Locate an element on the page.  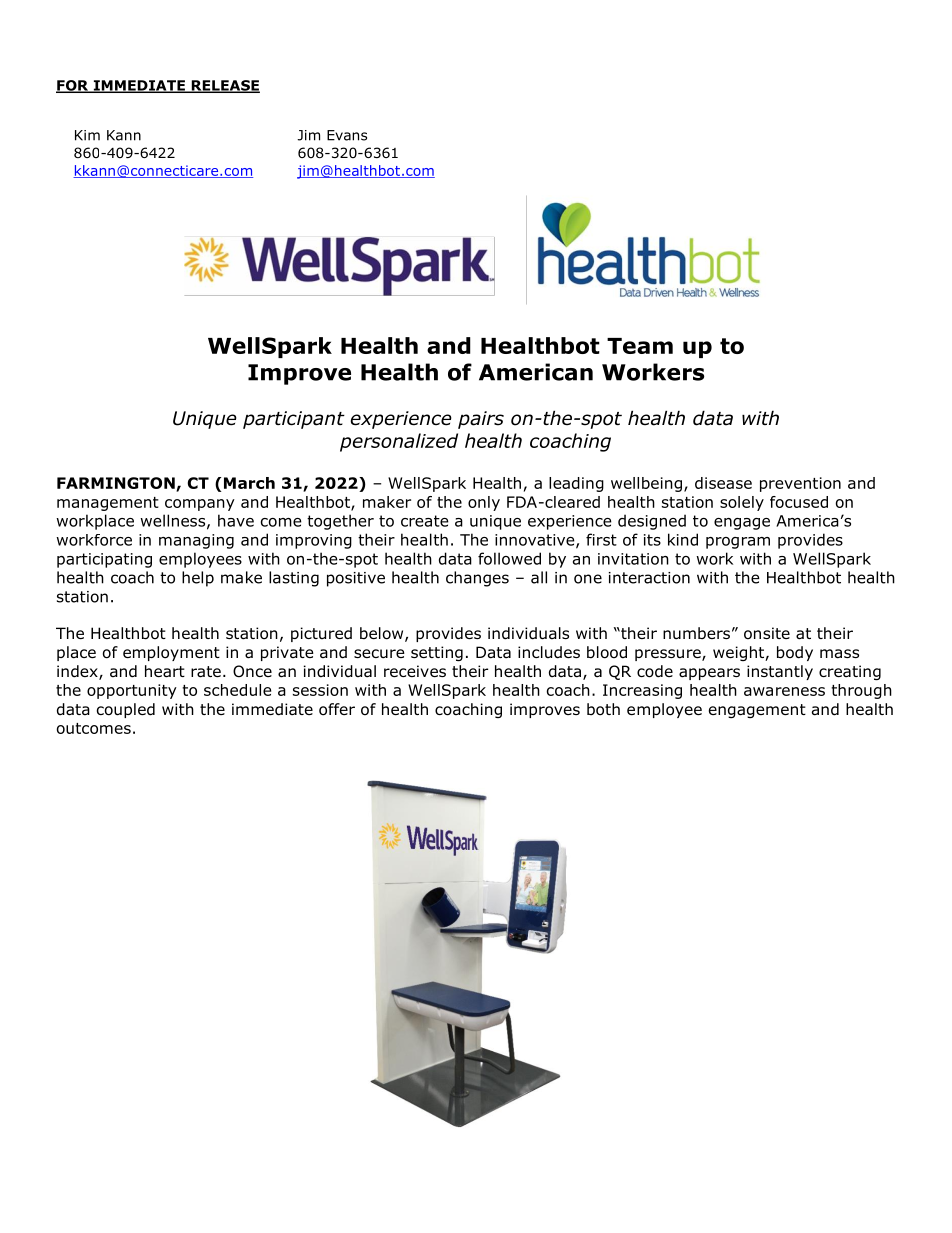
Kim is located at coordinates (87, 135).
